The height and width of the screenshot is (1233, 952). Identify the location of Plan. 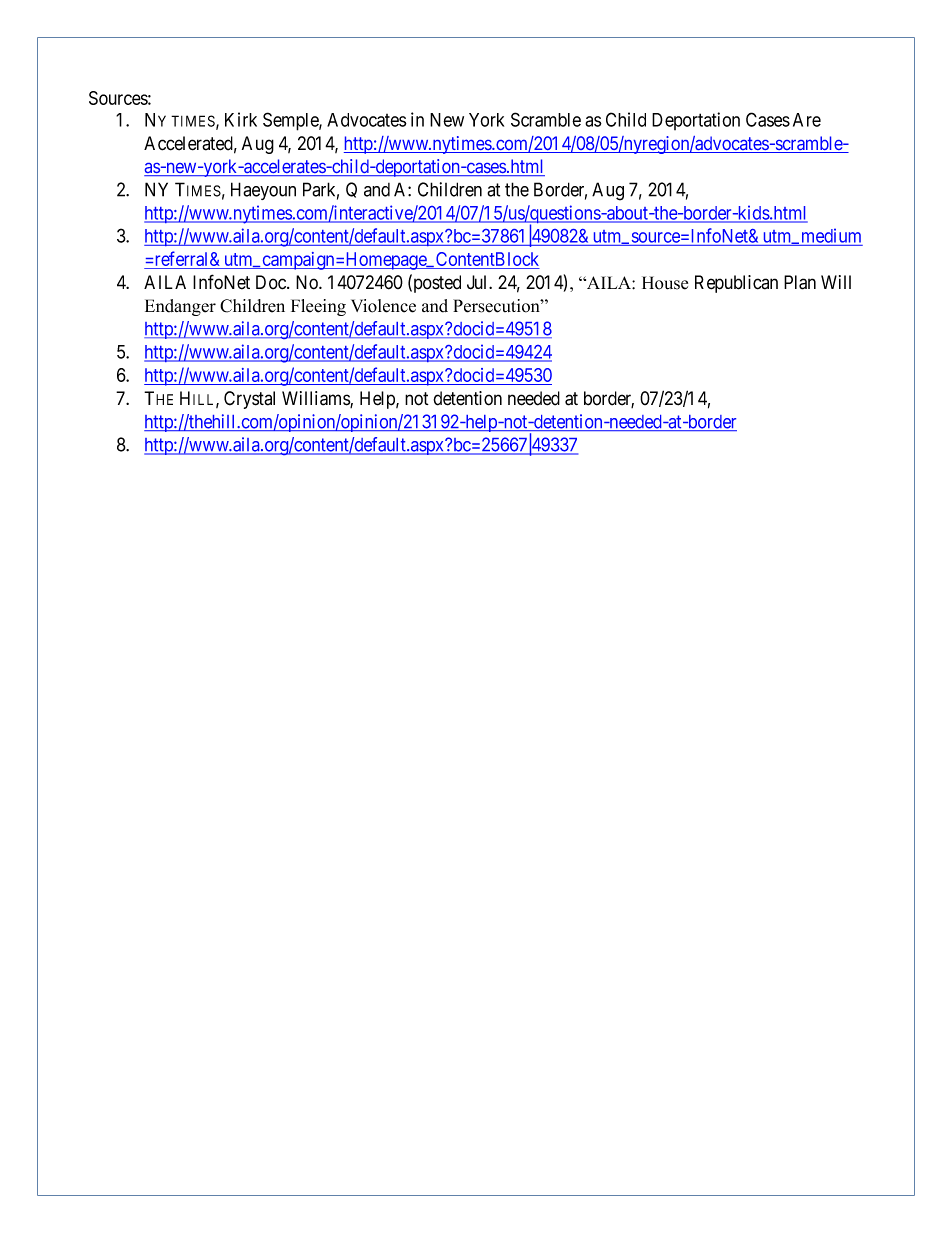
(800, 282).
